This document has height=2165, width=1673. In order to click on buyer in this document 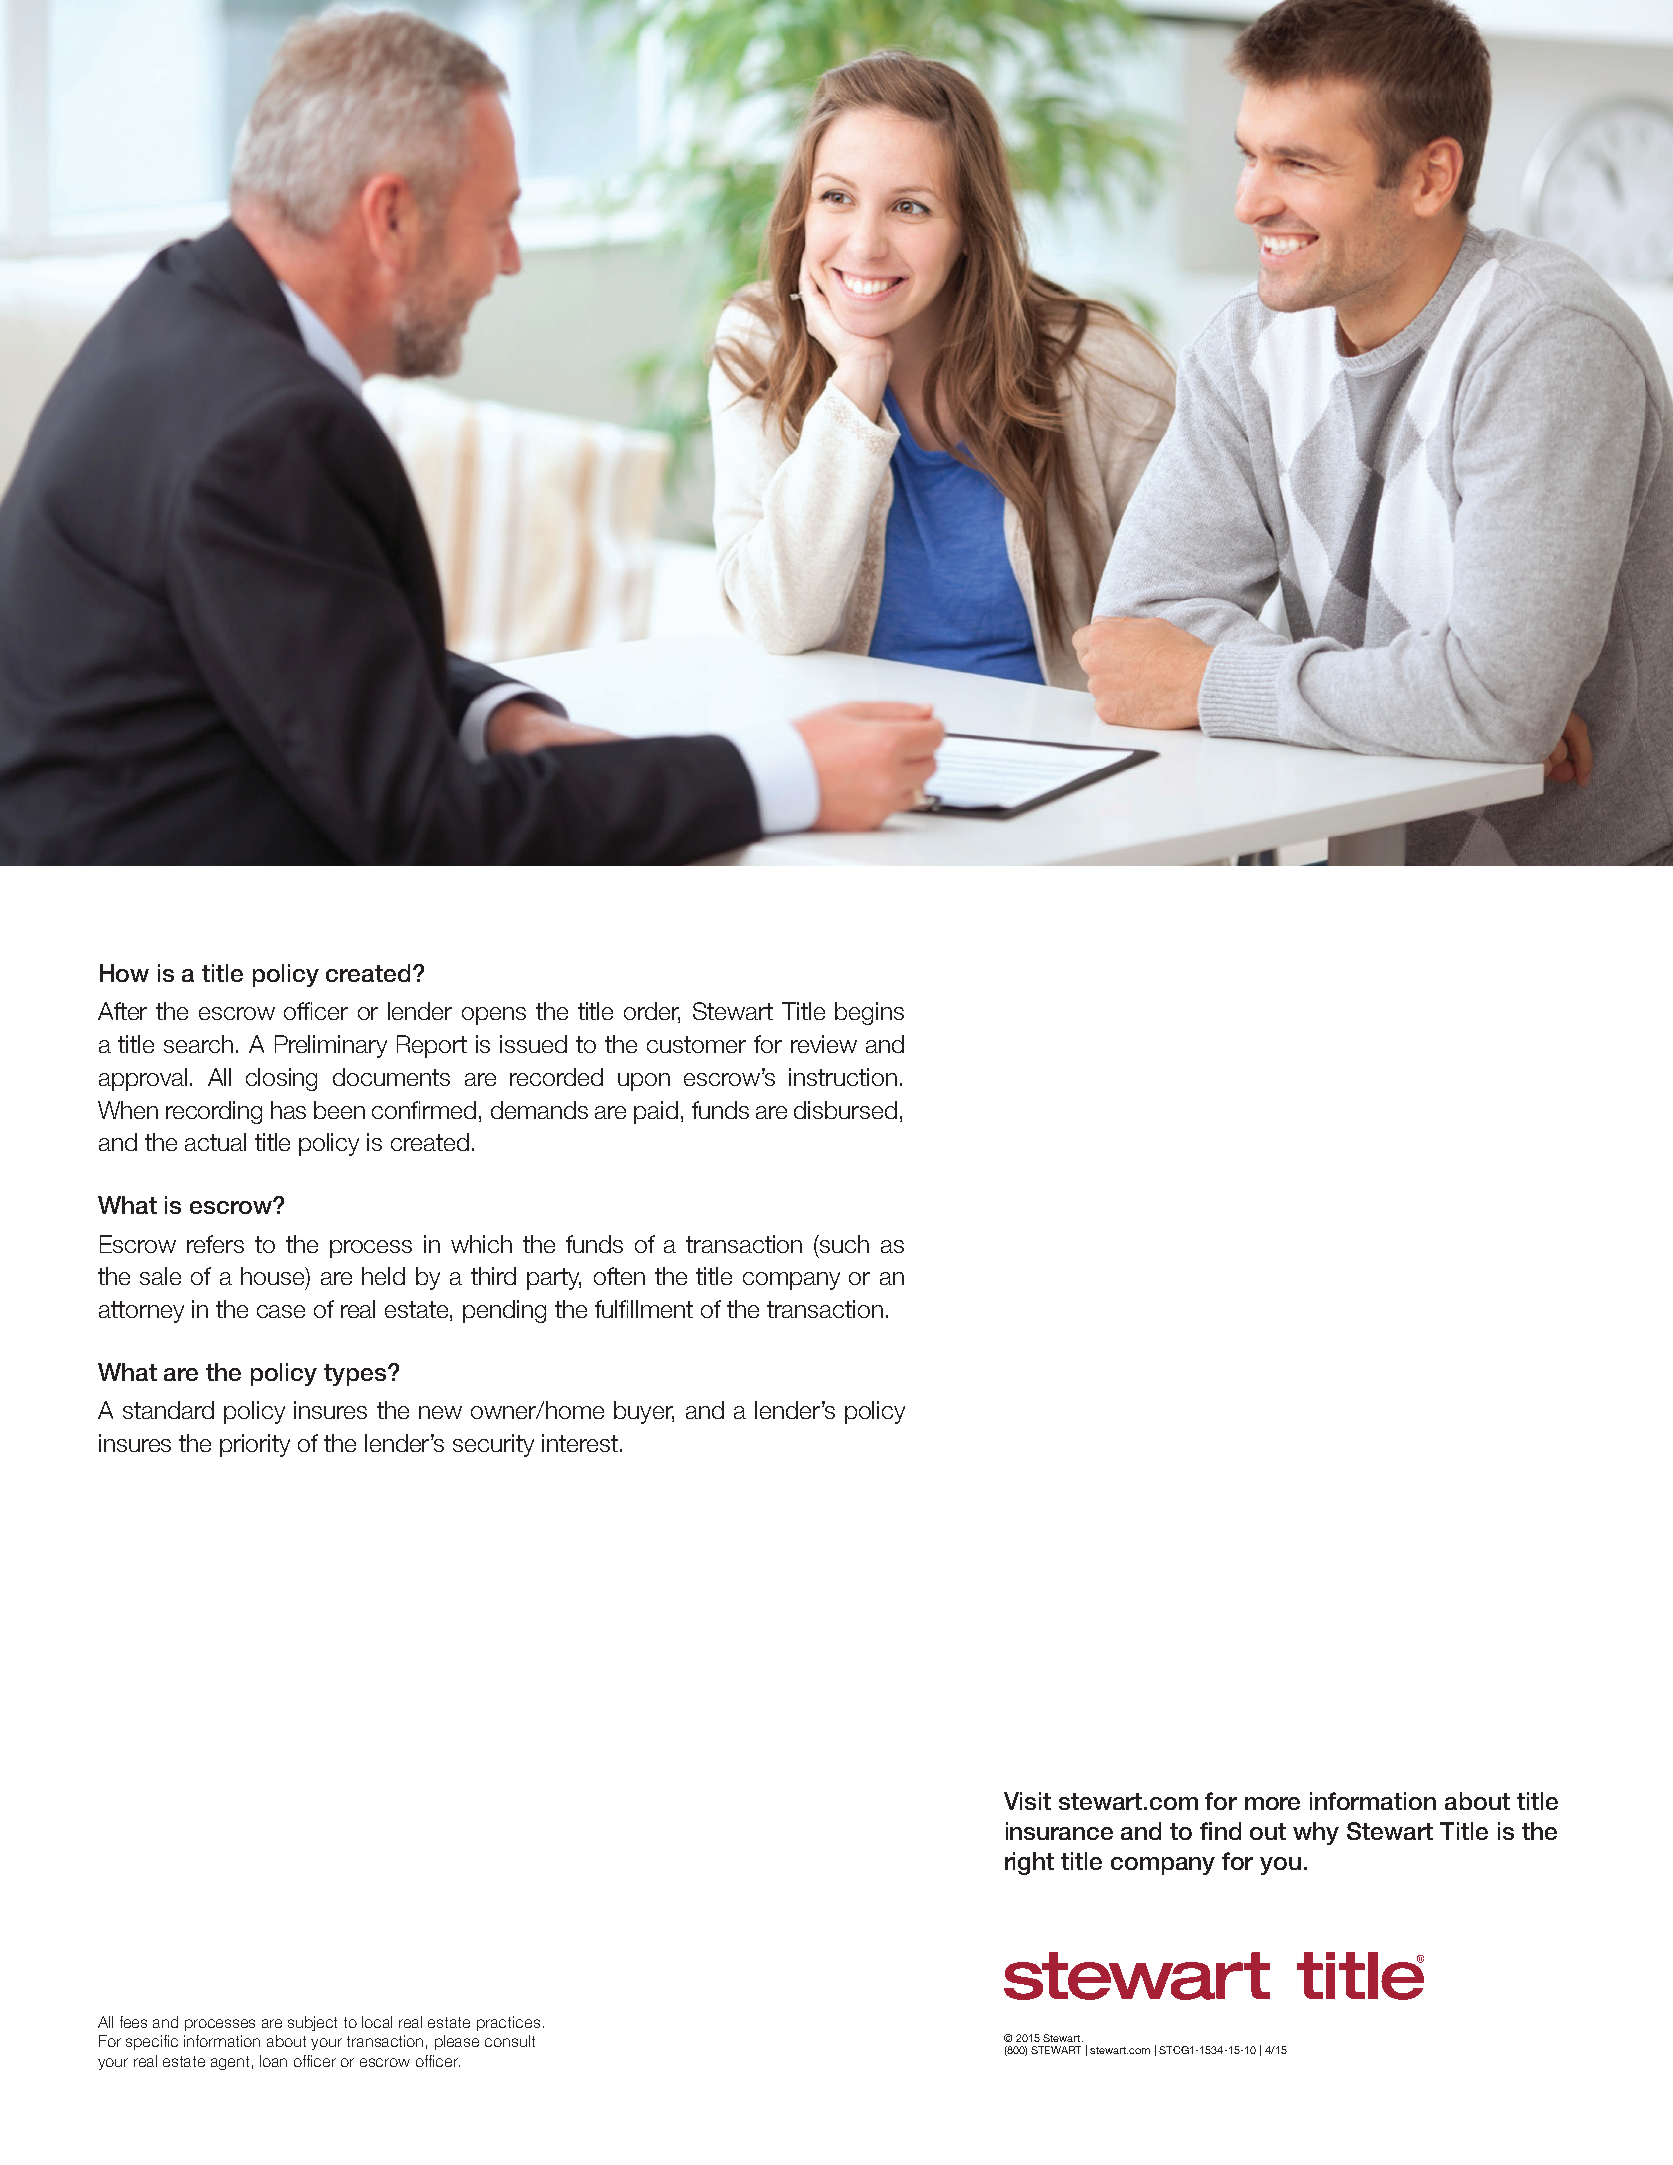, I will do `click(644, 1412)`.
